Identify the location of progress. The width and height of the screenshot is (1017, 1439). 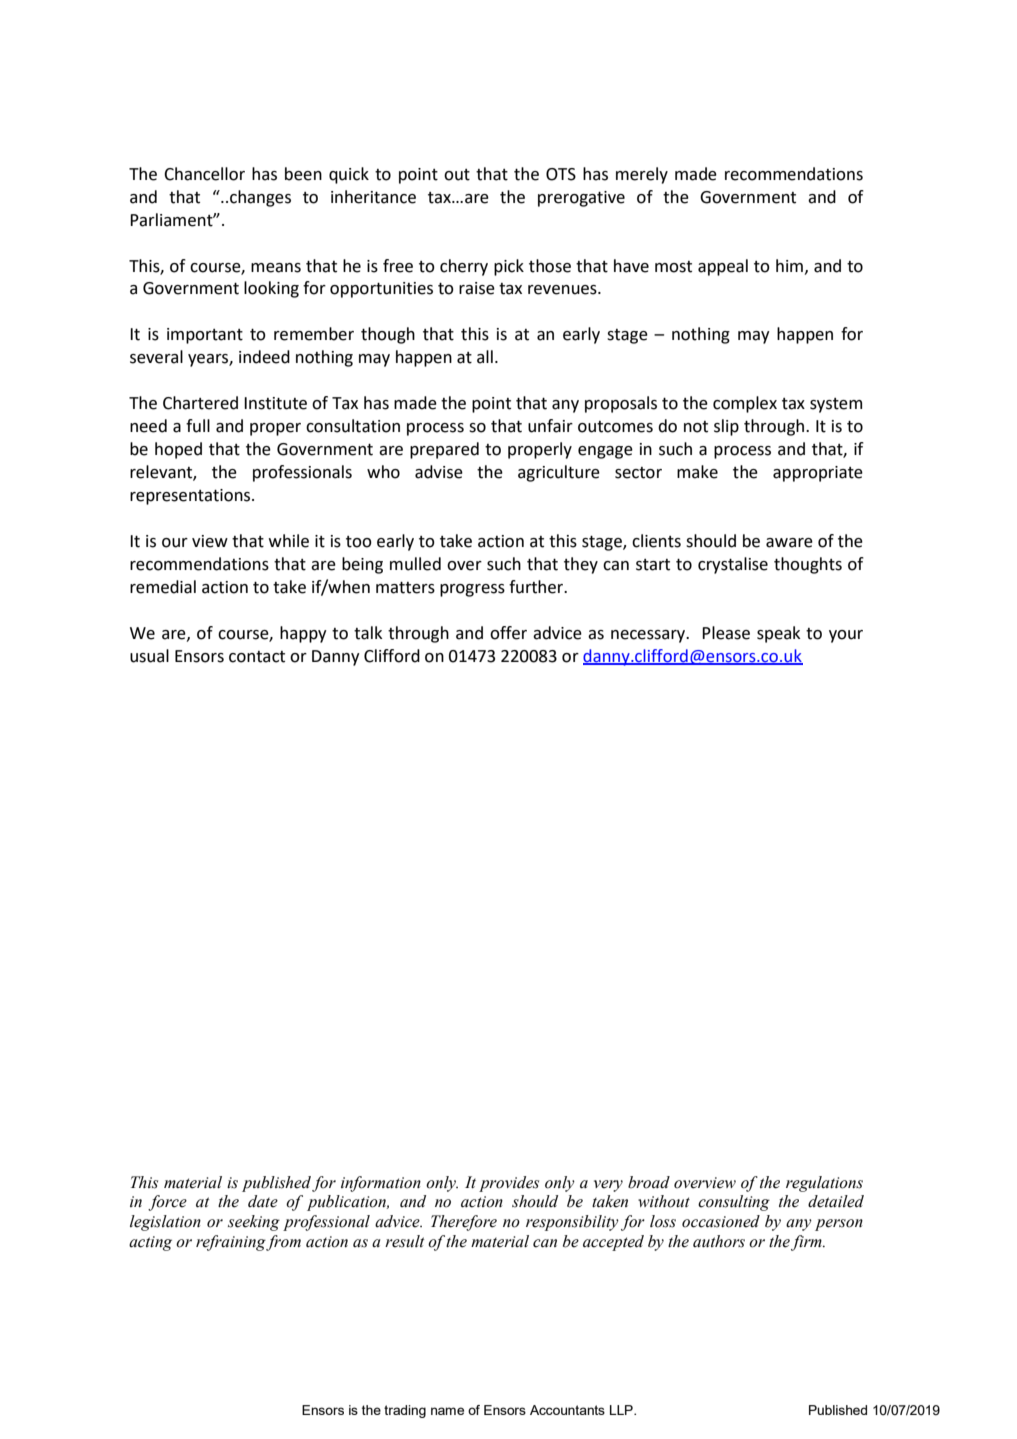
(472, 590).
